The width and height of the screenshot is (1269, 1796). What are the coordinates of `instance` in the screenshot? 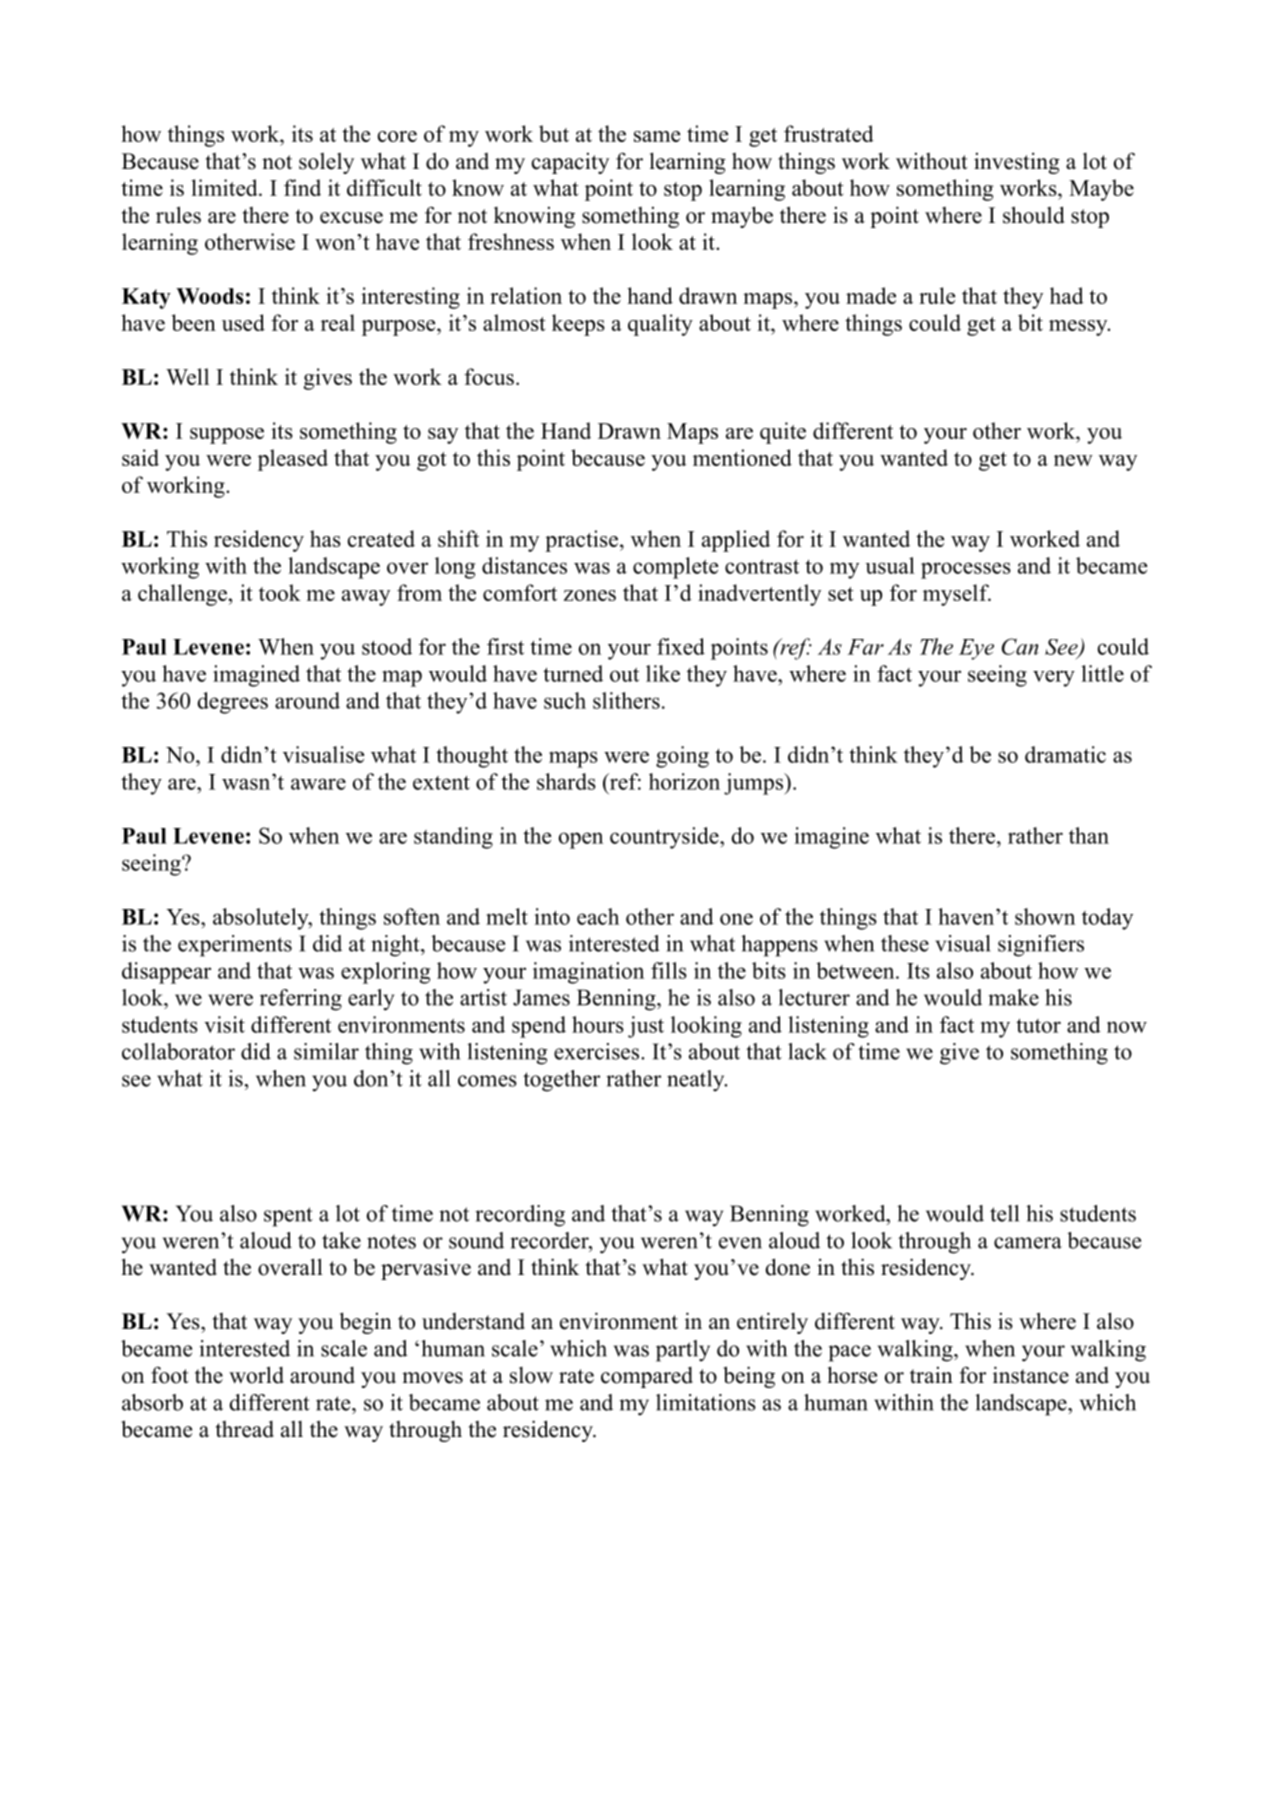 It's located at (1031, 1375).
